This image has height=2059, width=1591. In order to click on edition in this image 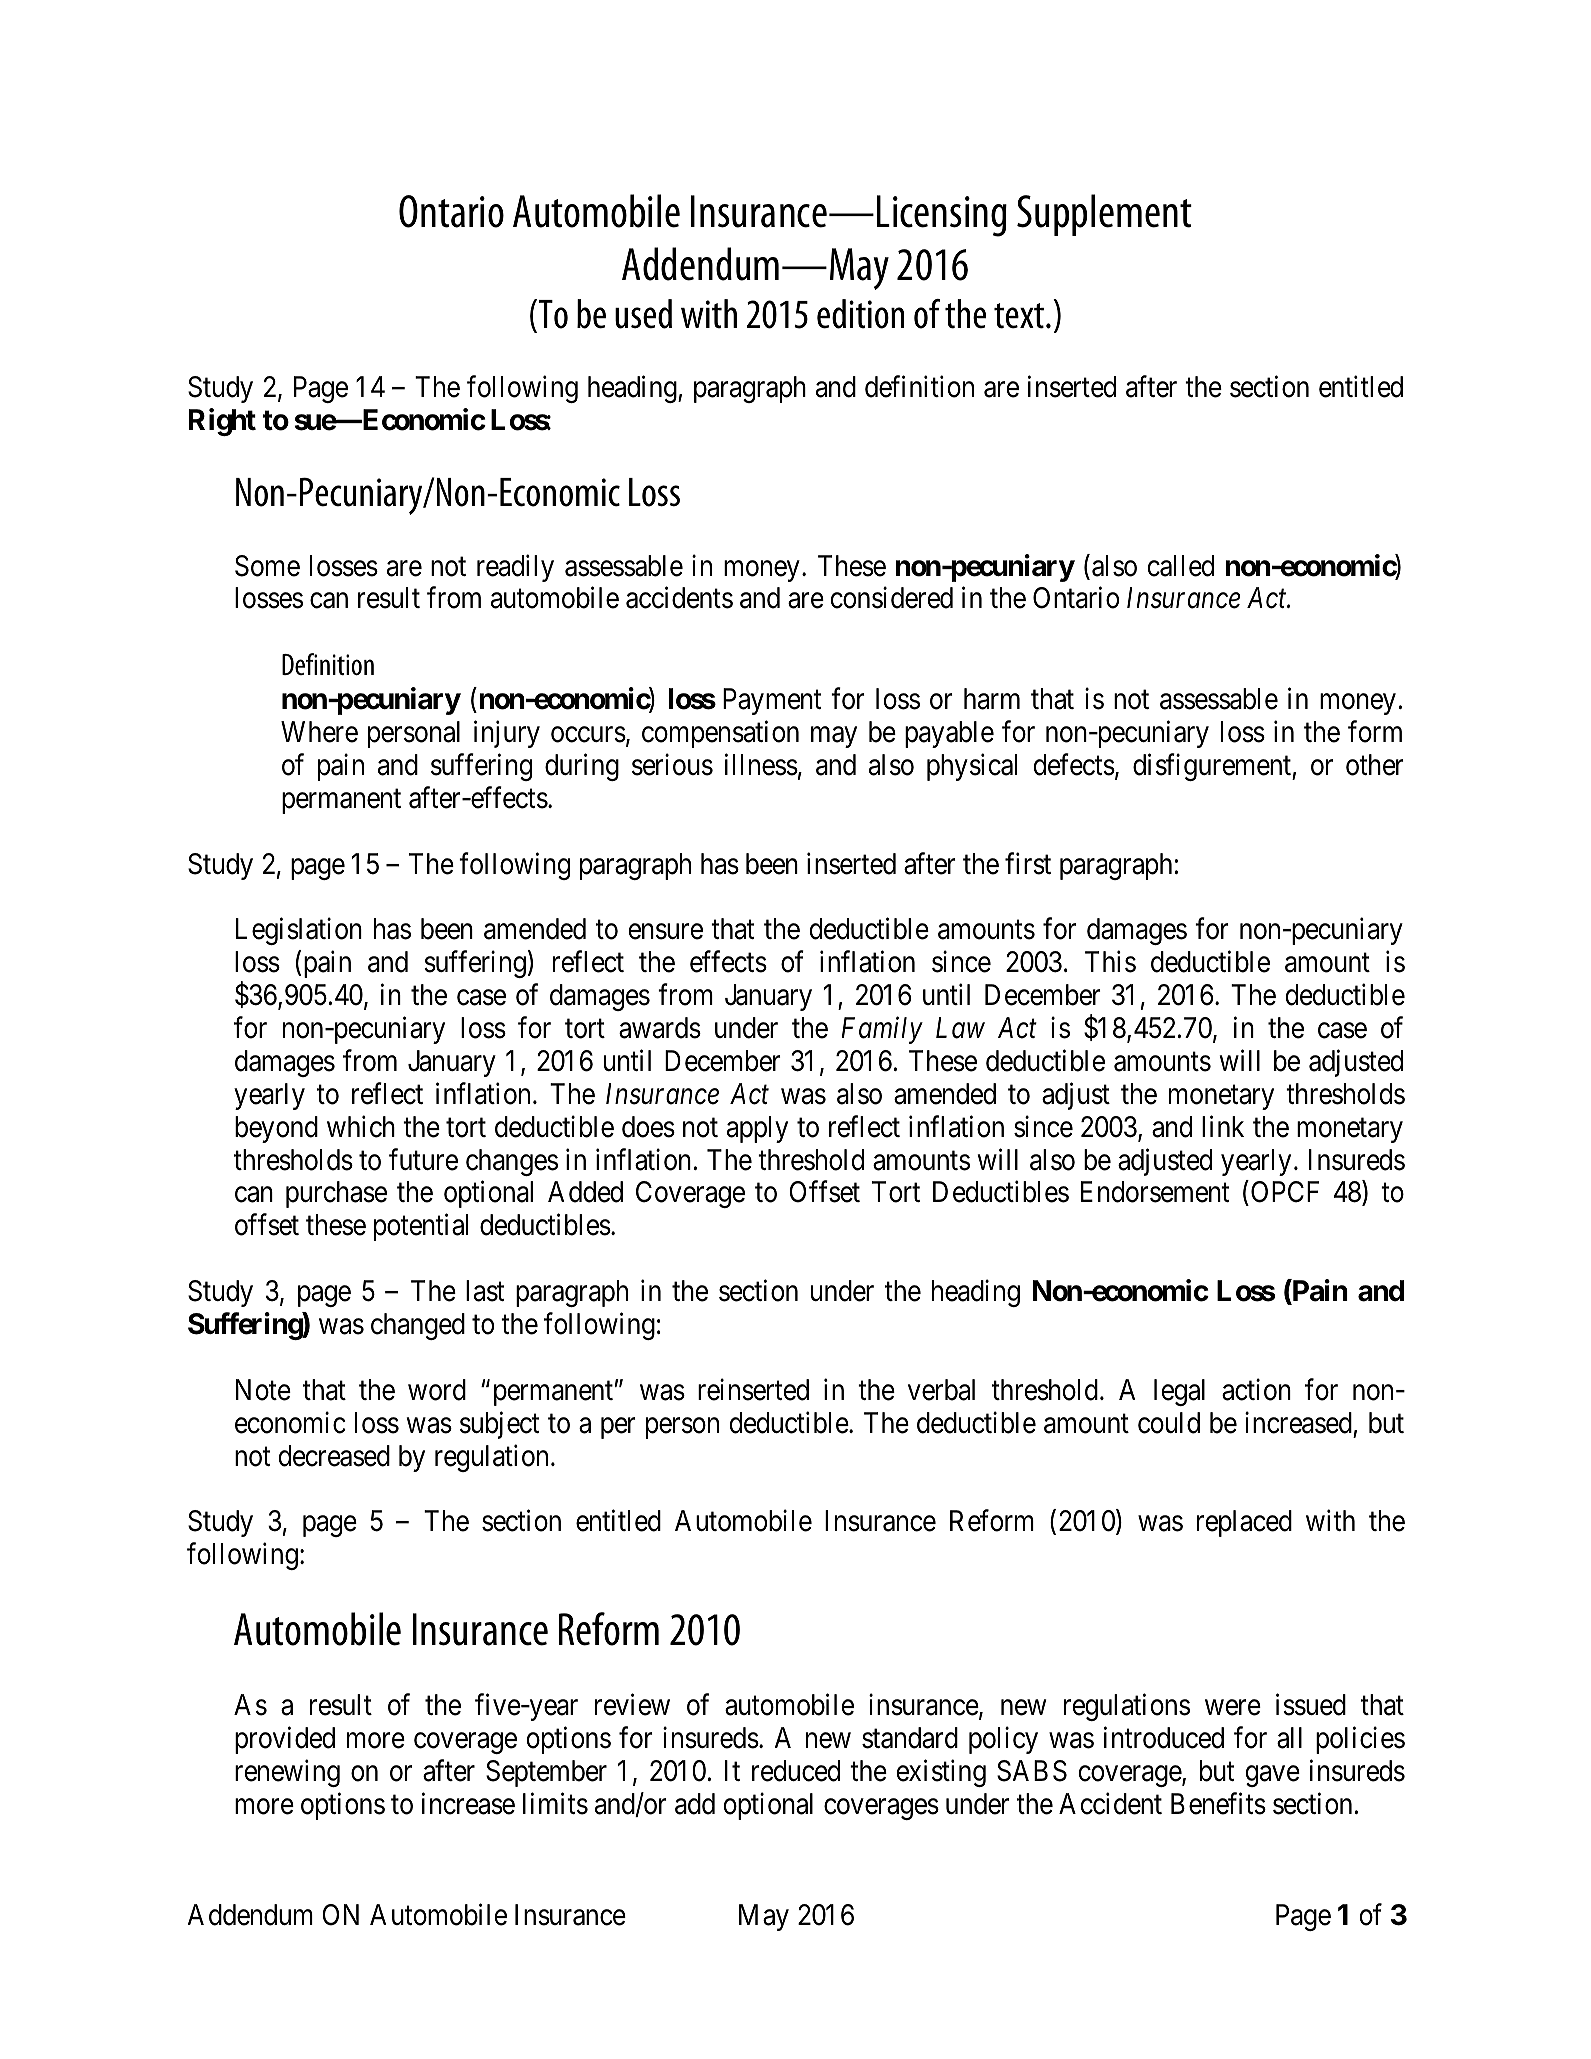, I will do `click(860, 314)`.
